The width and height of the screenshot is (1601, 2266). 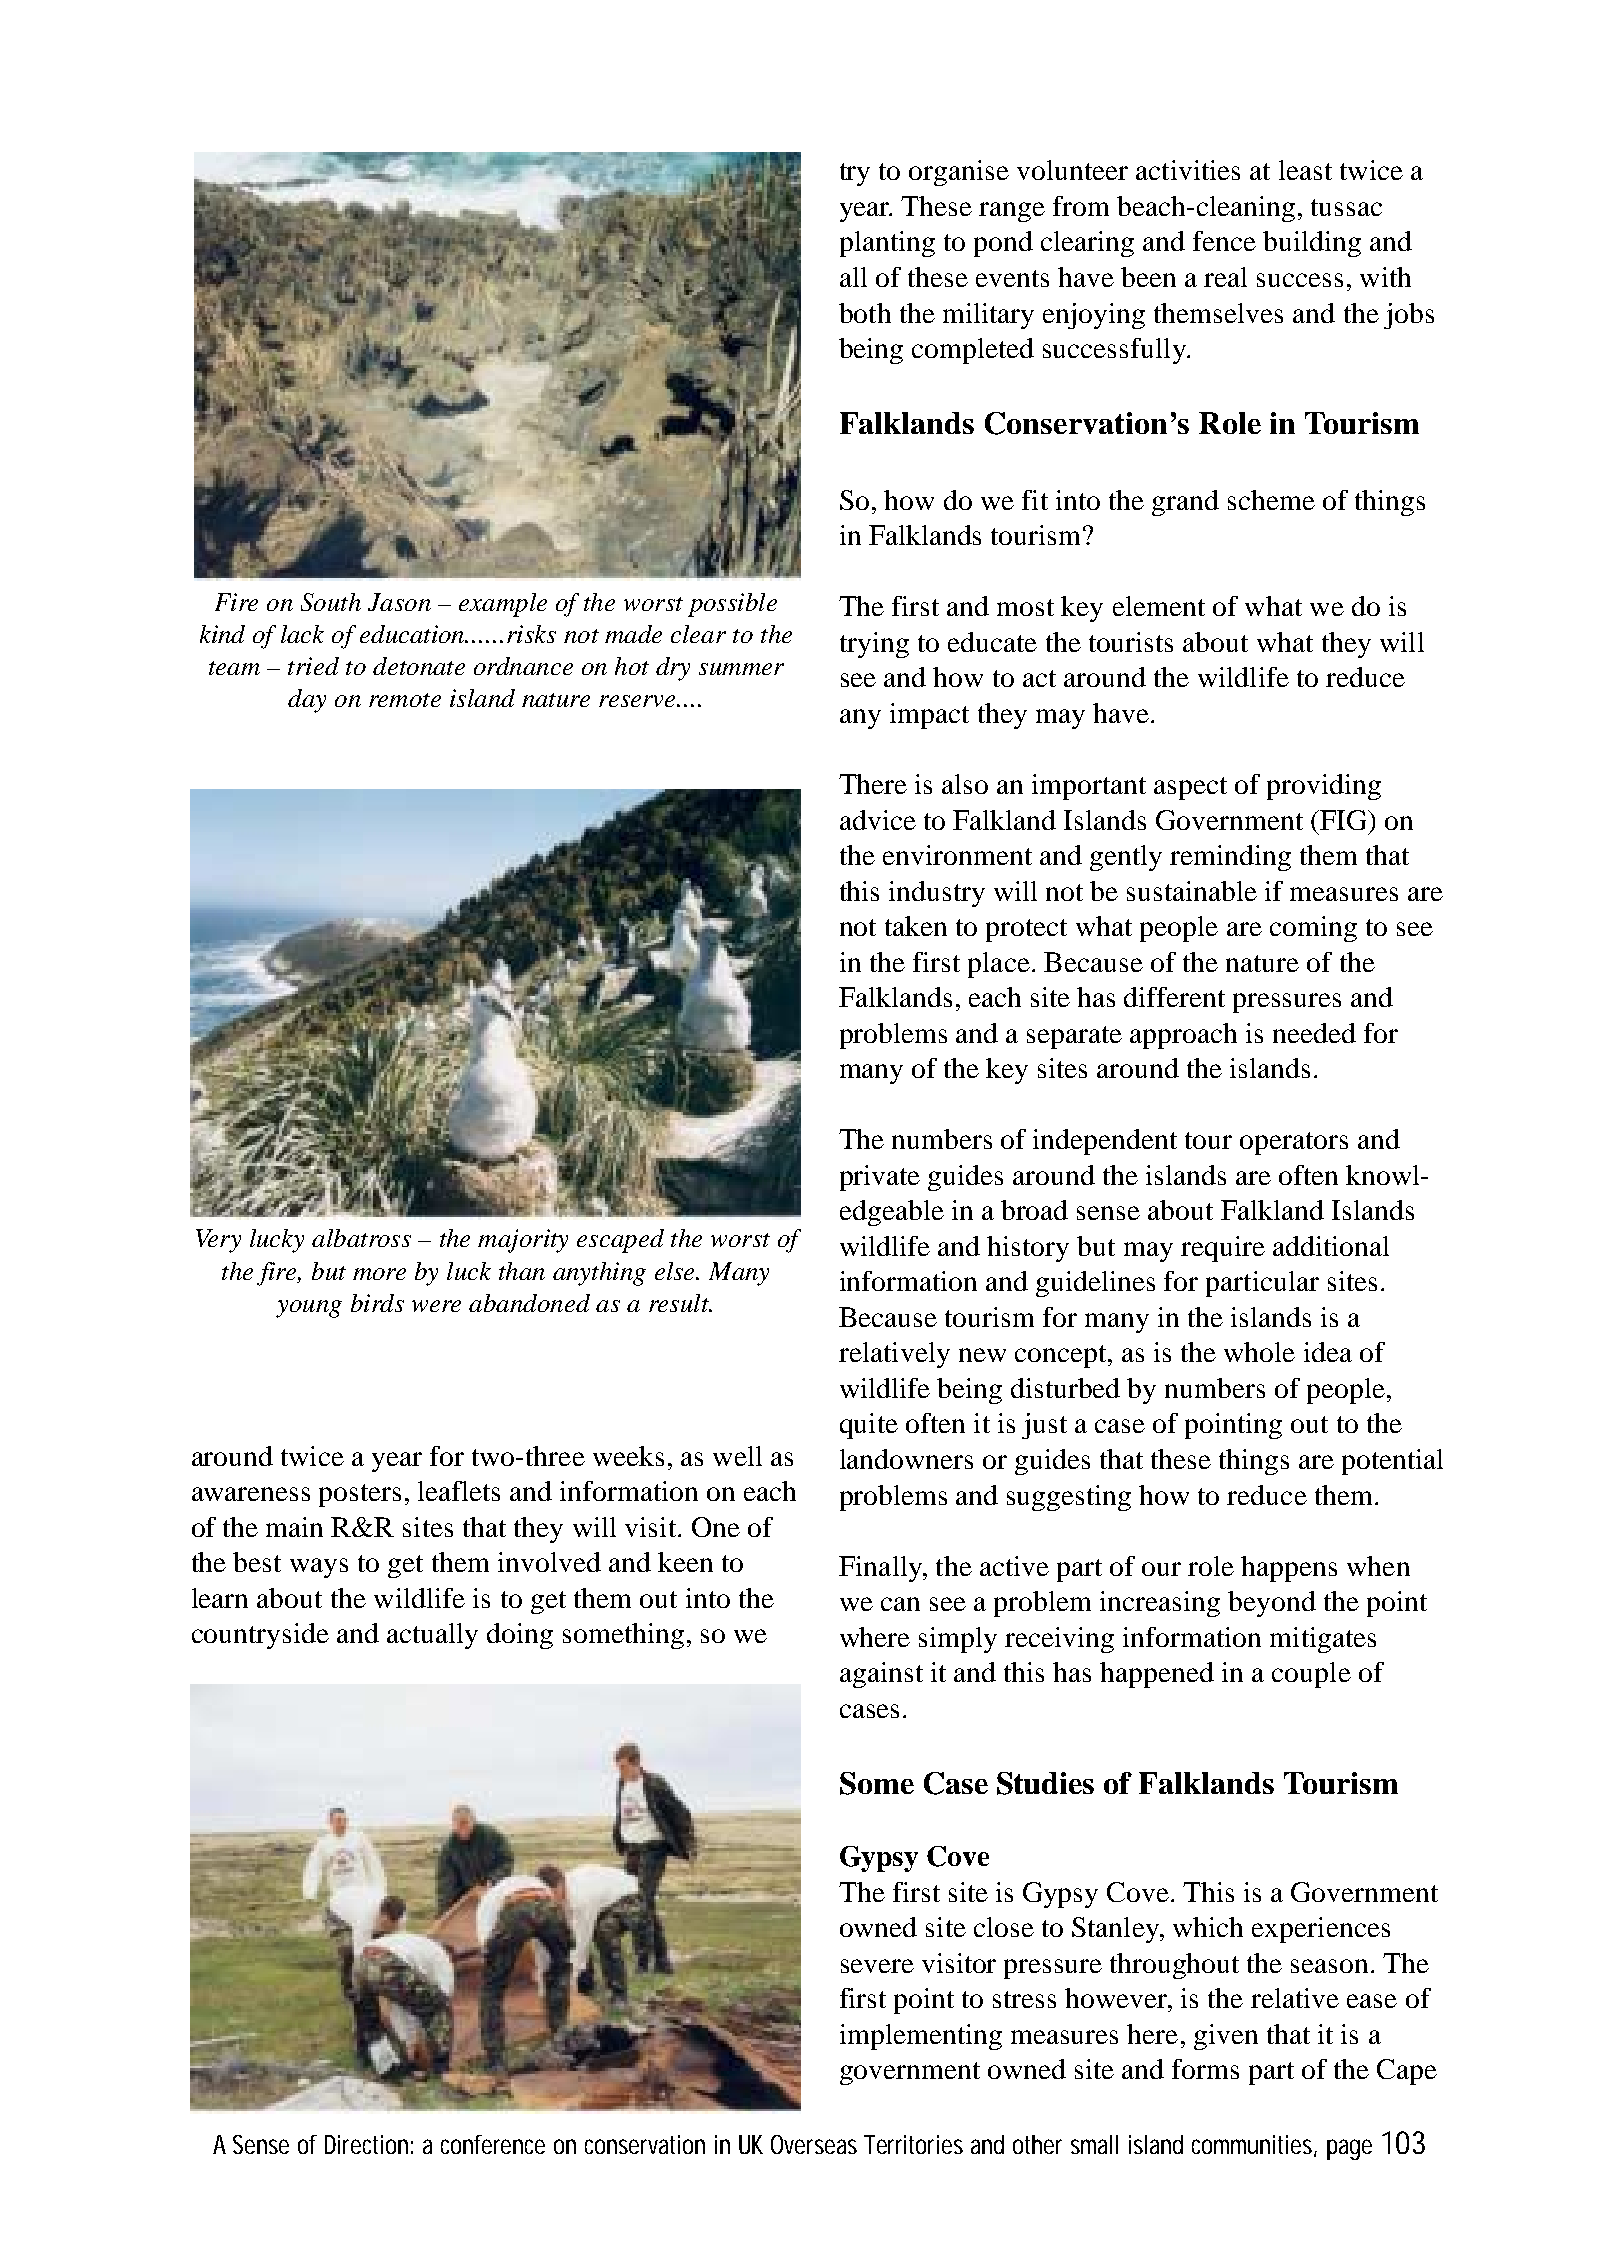 What do you see at coordinates (887, 244) in the screenshot?
I see `planting` at bounding box center [887, 244].
